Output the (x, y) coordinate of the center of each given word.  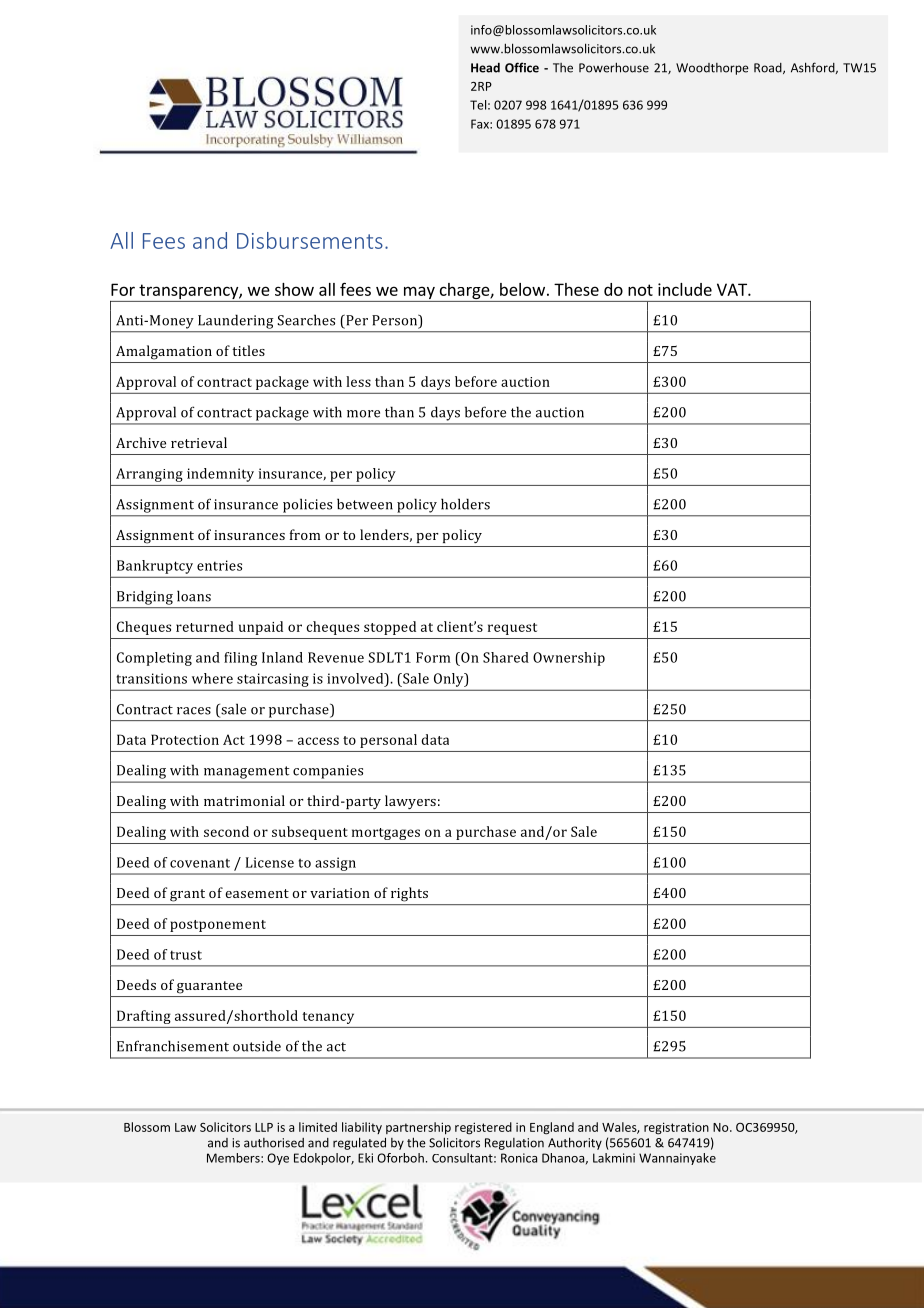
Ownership (569, 659)
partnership (418, 1128)
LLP (264, 1127)
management (246, 772)
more (363, 414)
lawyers (410, 802)
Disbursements (310, 240)
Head (485, 68)
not (640, 290)
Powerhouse (614, 67)
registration (676, 1128)
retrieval (199, 442)
